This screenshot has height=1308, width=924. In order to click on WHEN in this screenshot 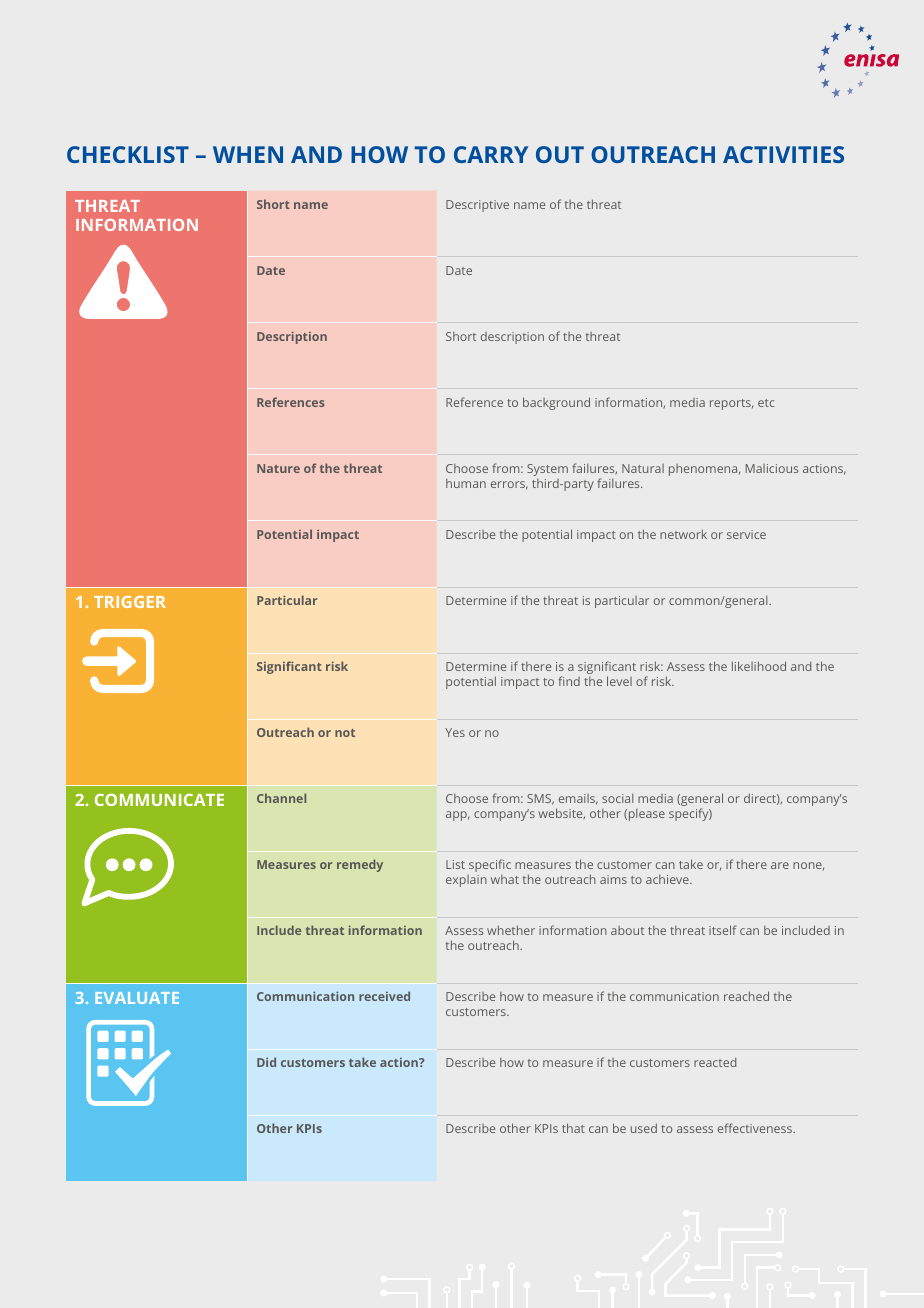, I will do `click(248, 154)`.
